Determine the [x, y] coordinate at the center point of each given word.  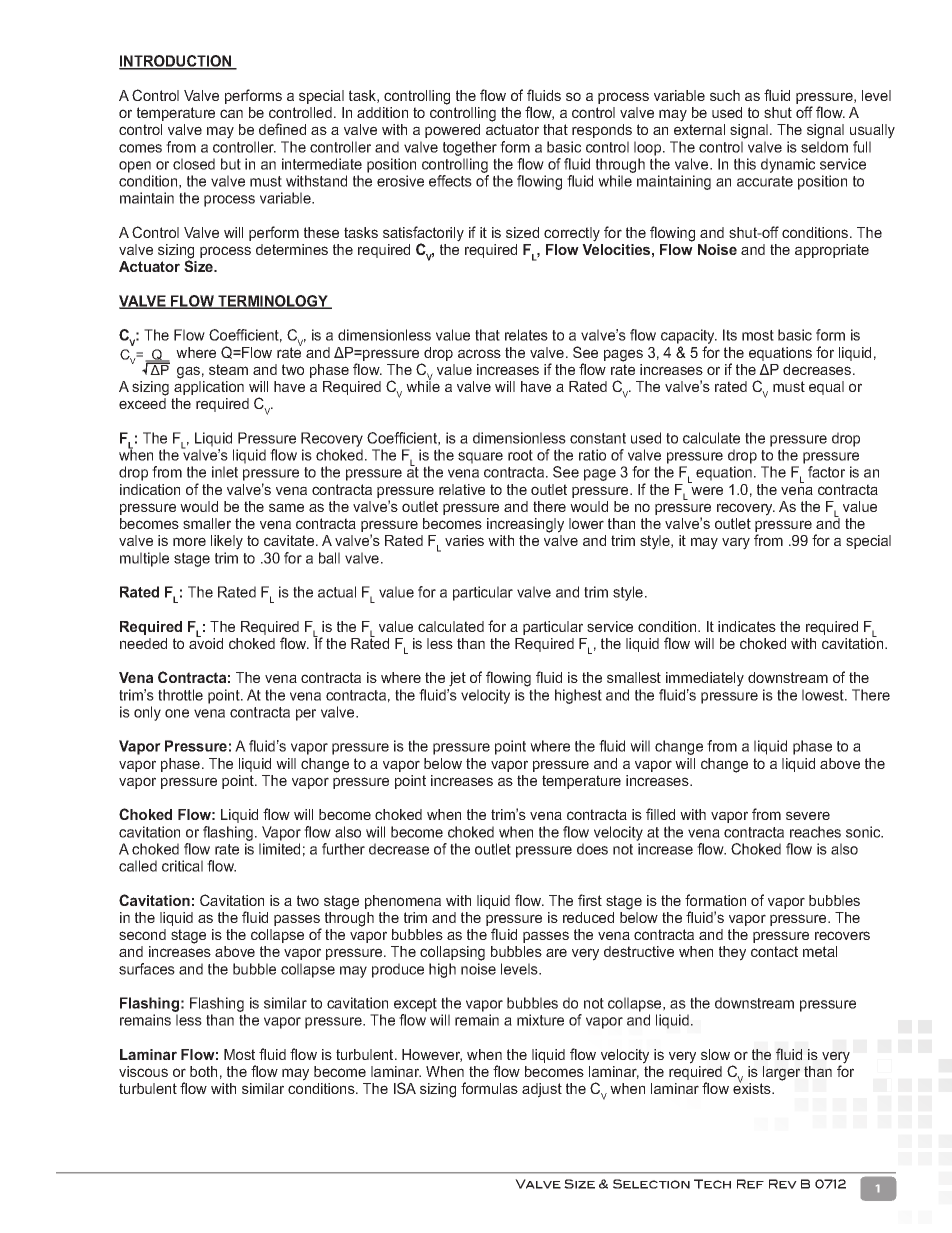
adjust [542, 1090]
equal [826, 388]
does [592, 849]
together [470, 148]
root [520, 455]
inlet [225, 472]
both [203, 1071]
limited [279, 849]
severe [808, 815]
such [725, 95]
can [231, 113]
